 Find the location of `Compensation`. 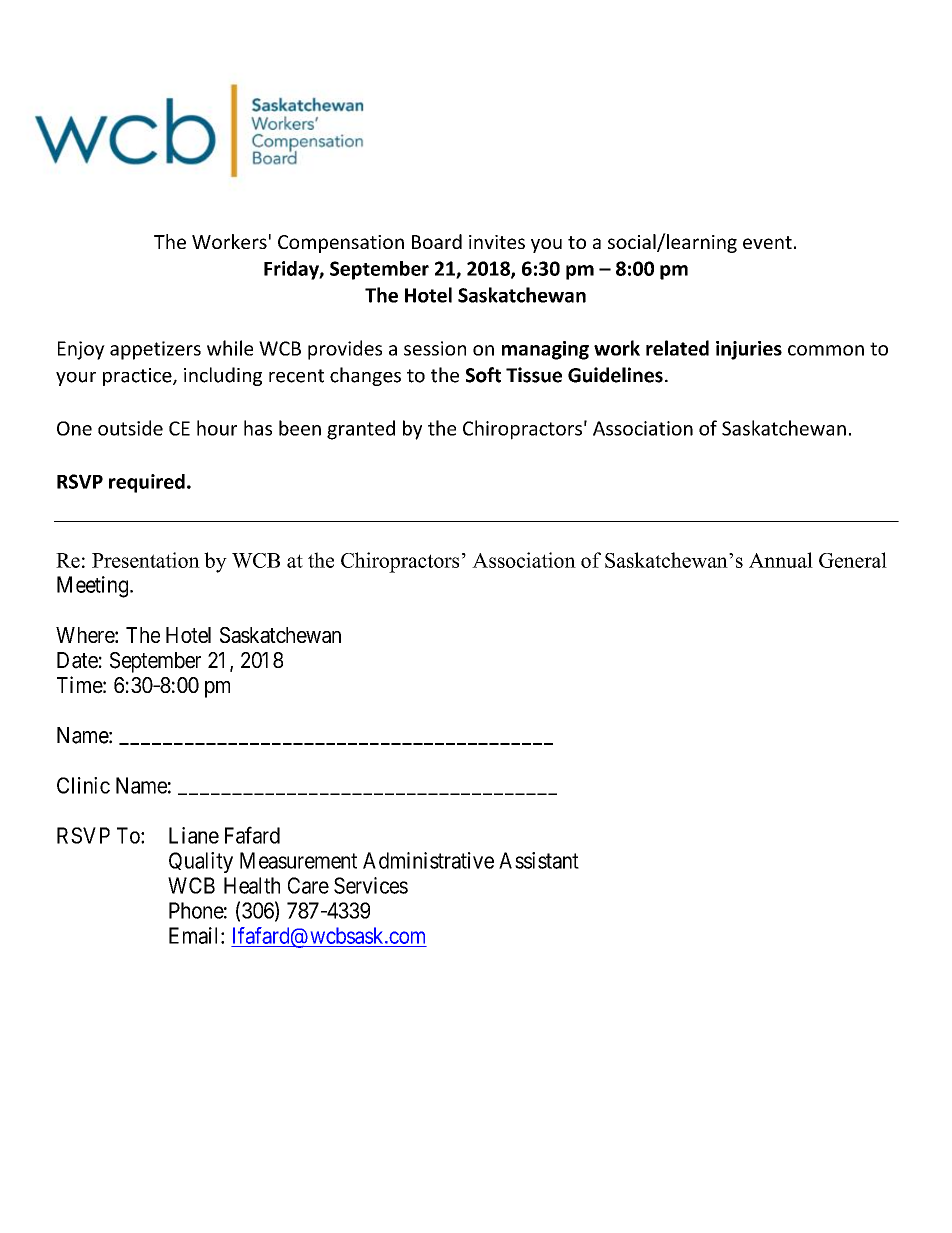

Compensation is located at coordinates (341, 244).
